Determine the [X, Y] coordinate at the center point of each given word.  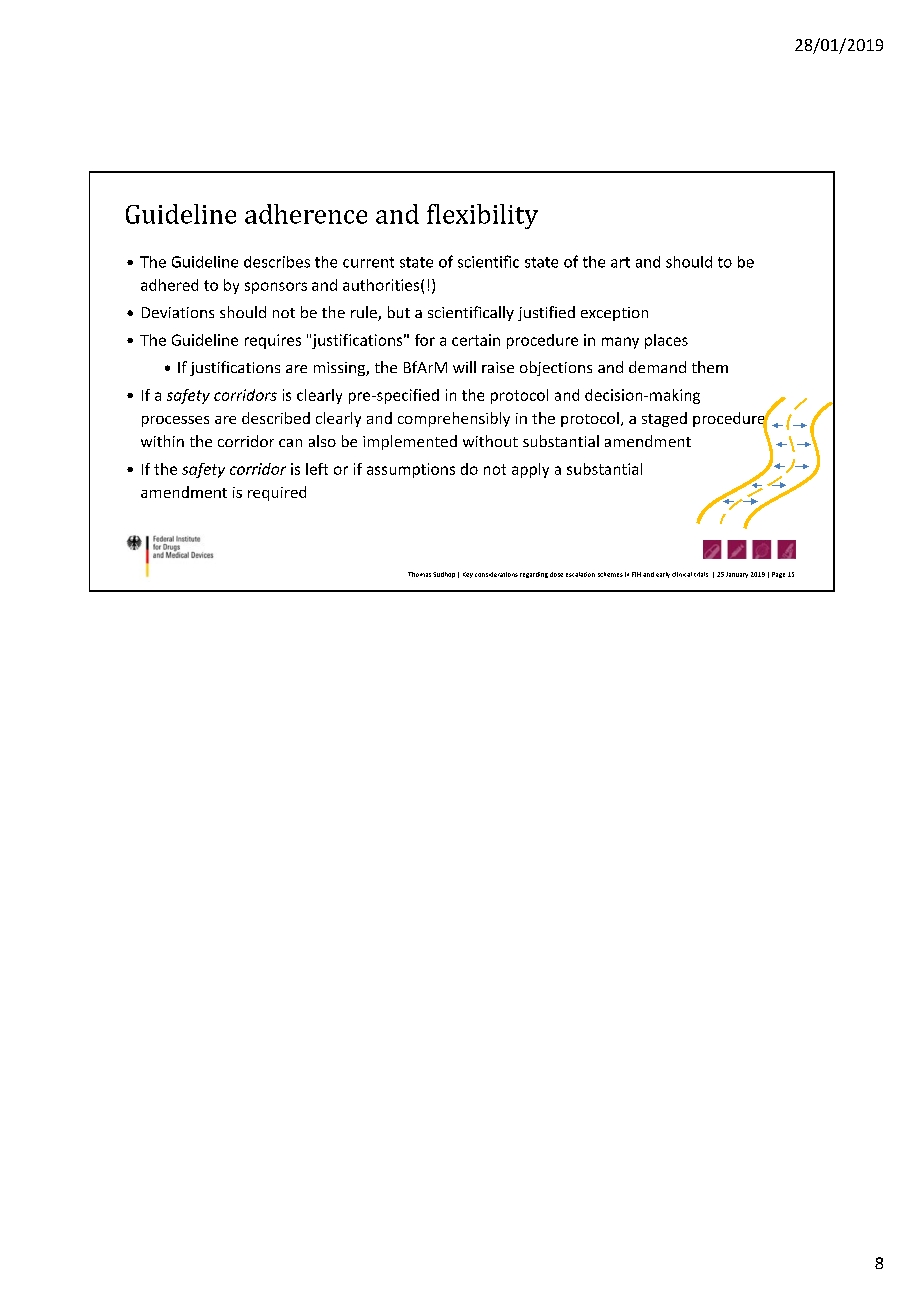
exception [614, 314]
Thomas [419, 574]
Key [468, 575]
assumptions [411, 470]
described [276, 418]
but [399, 312]
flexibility [482, 216]
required [277, 493]
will [464, 367]
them [710, 367]
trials [701, 574]
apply [530, 470]
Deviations [178, 312]
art [620, 262]
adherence [306, 214]
